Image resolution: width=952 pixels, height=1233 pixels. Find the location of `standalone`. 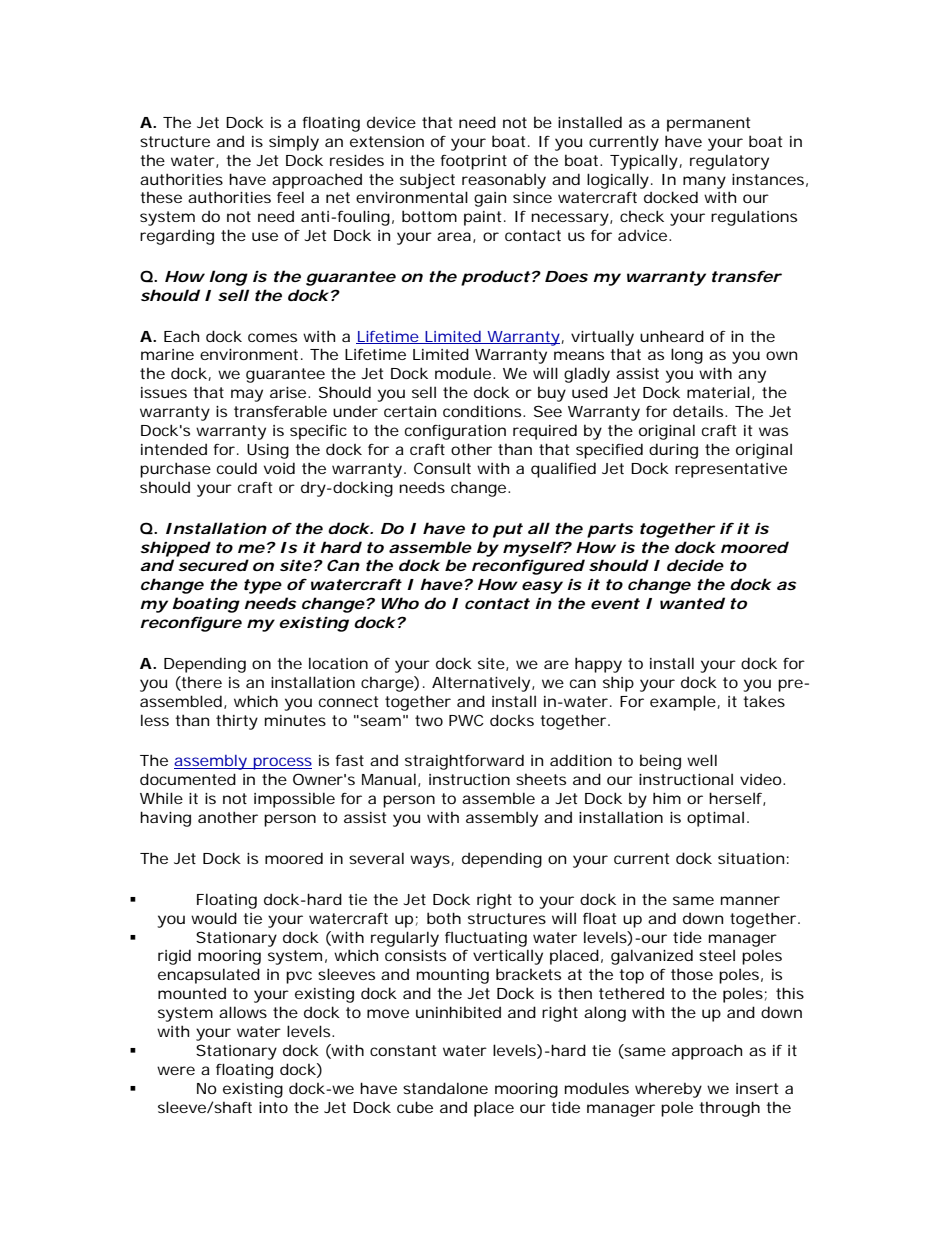

standalone is located at coordinates (445, 1088).
